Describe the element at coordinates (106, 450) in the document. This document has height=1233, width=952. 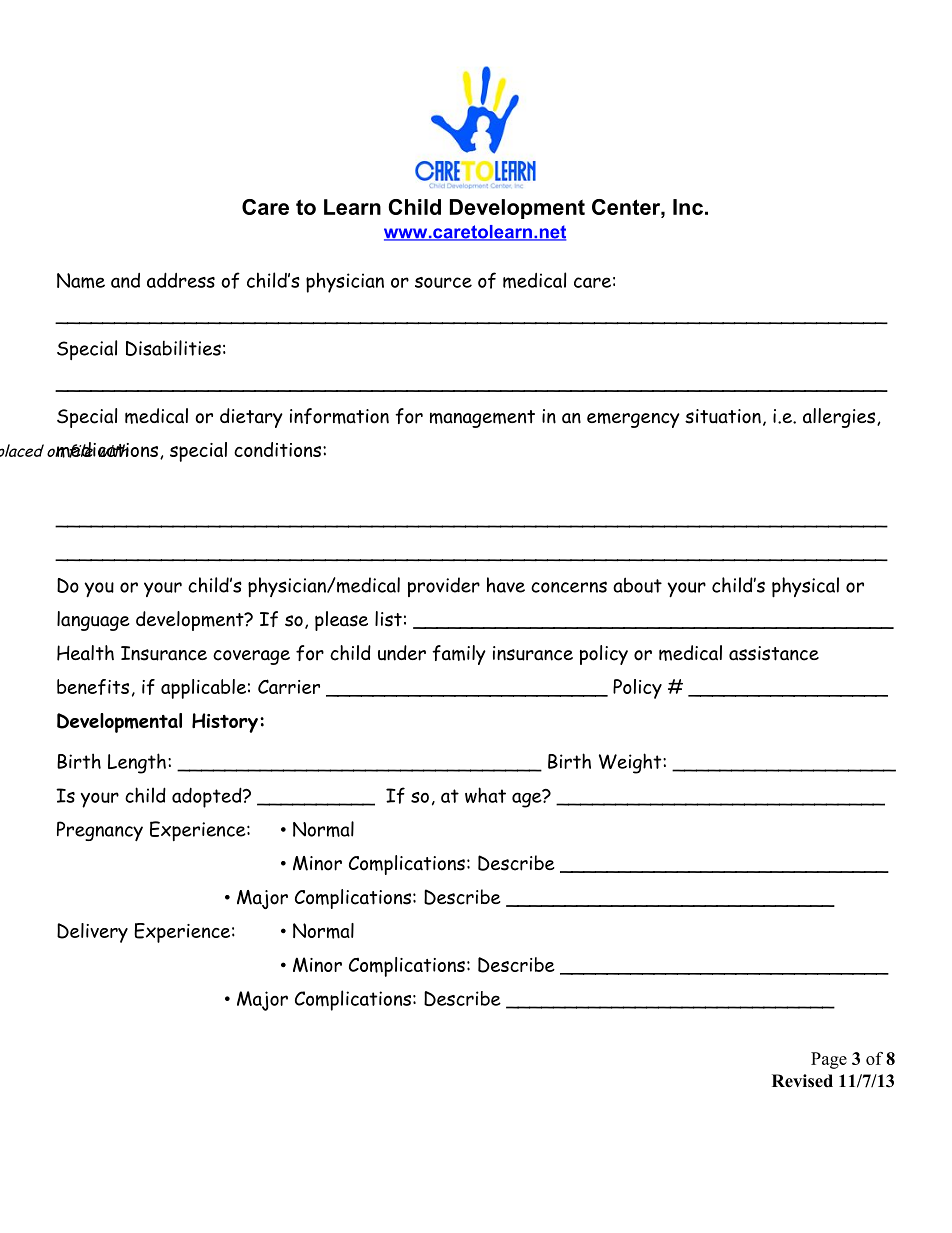
I see `medications` at that location.
